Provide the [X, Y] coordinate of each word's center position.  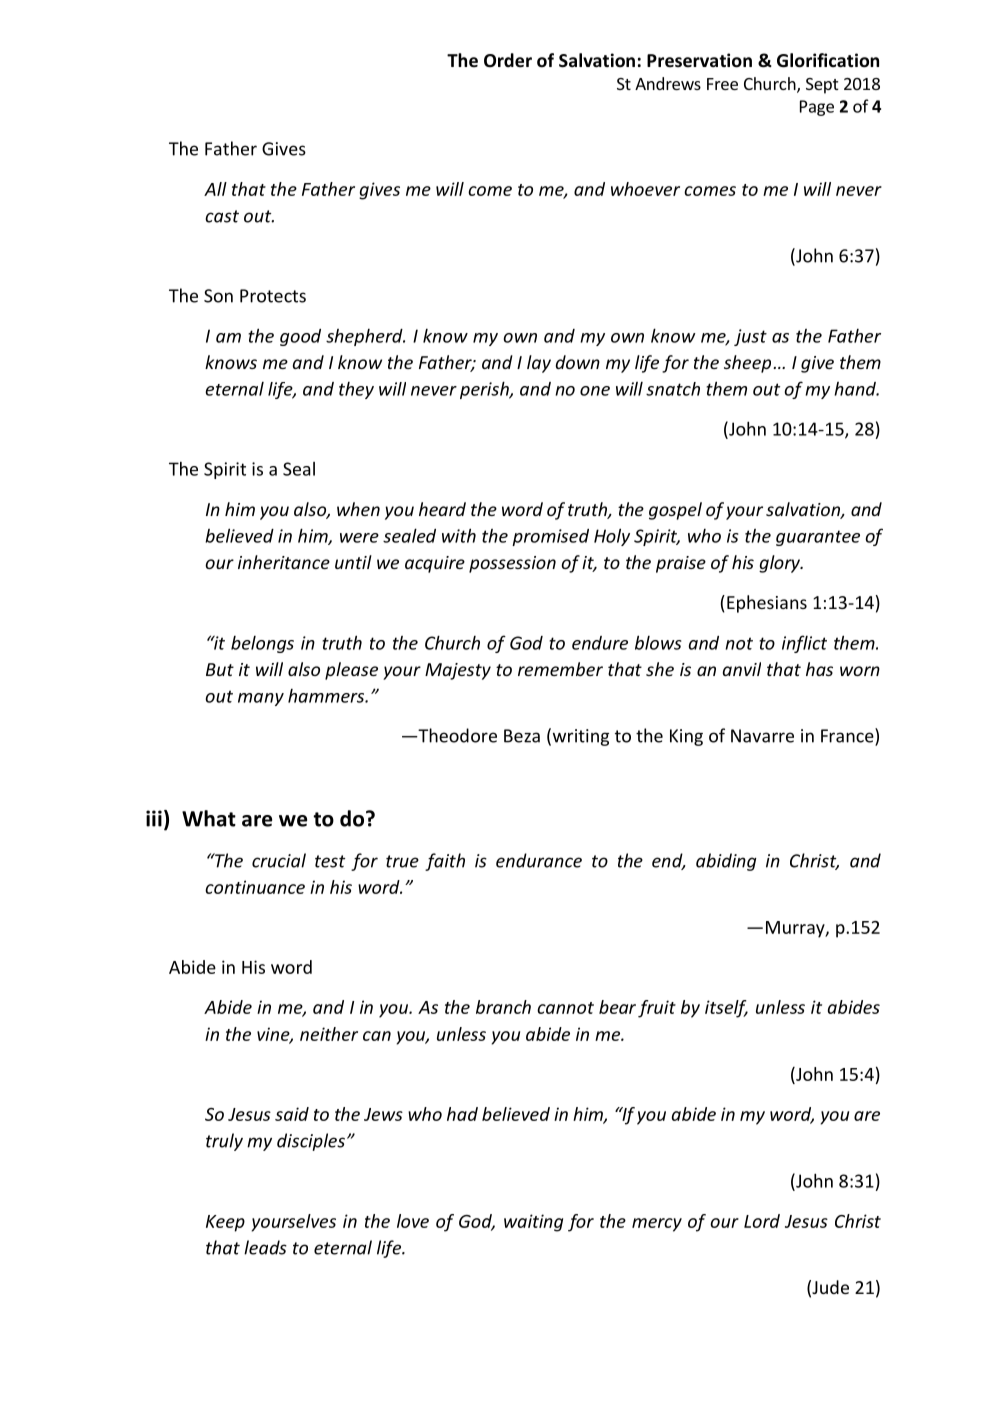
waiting [533, 1223]
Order [508, 60]
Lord [762, 1221]
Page [817, 108]
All [215, 189]
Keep [225, 1223]
